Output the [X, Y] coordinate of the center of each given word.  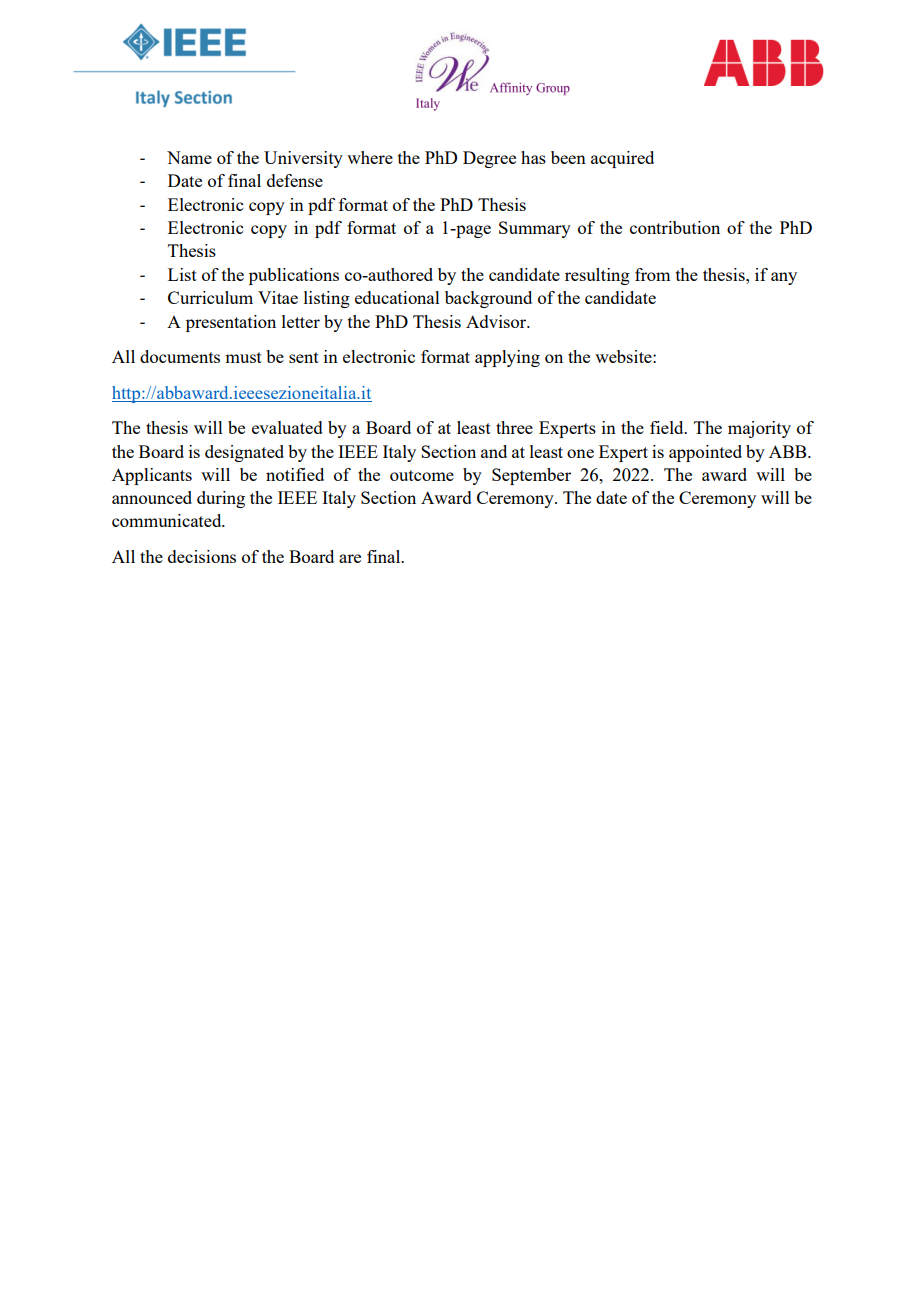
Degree [489, 159]
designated [244, 453]
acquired [622, 159]
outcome [422, 475]
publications [294, 276]
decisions [202, 556]
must [243, 357]
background [488, 299]
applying [507, 358]
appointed [705, 453]
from [652, 274]
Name [189, 157]
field [668, 427]
